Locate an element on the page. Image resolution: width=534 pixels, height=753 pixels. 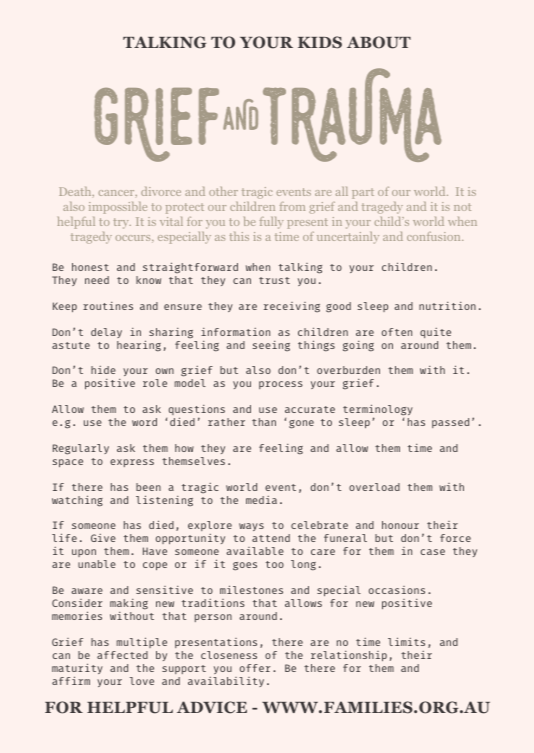
process is located at coordinates (281, 385).
